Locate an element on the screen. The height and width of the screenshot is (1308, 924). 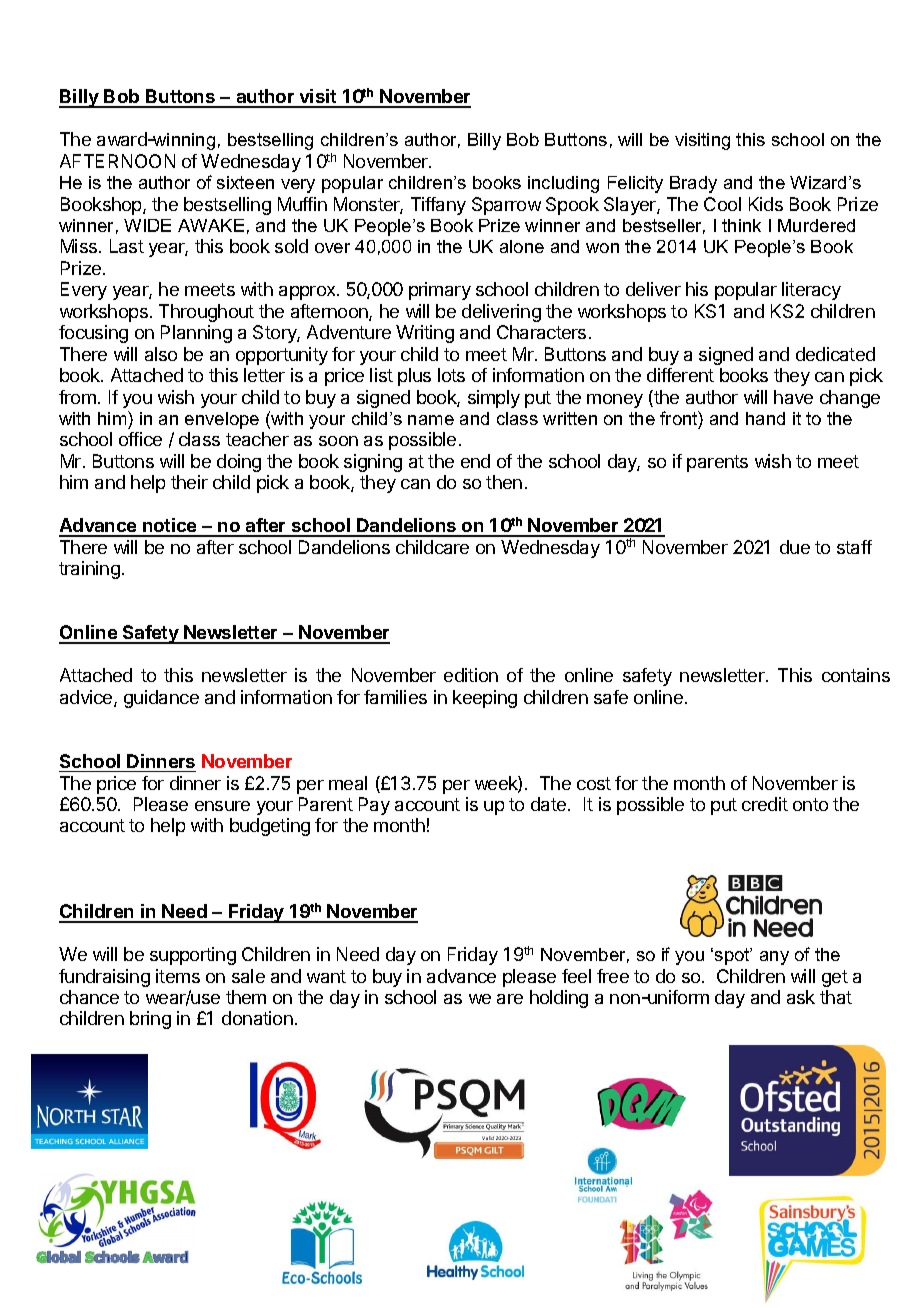
WIDE is located at coordinates (147, 225).
